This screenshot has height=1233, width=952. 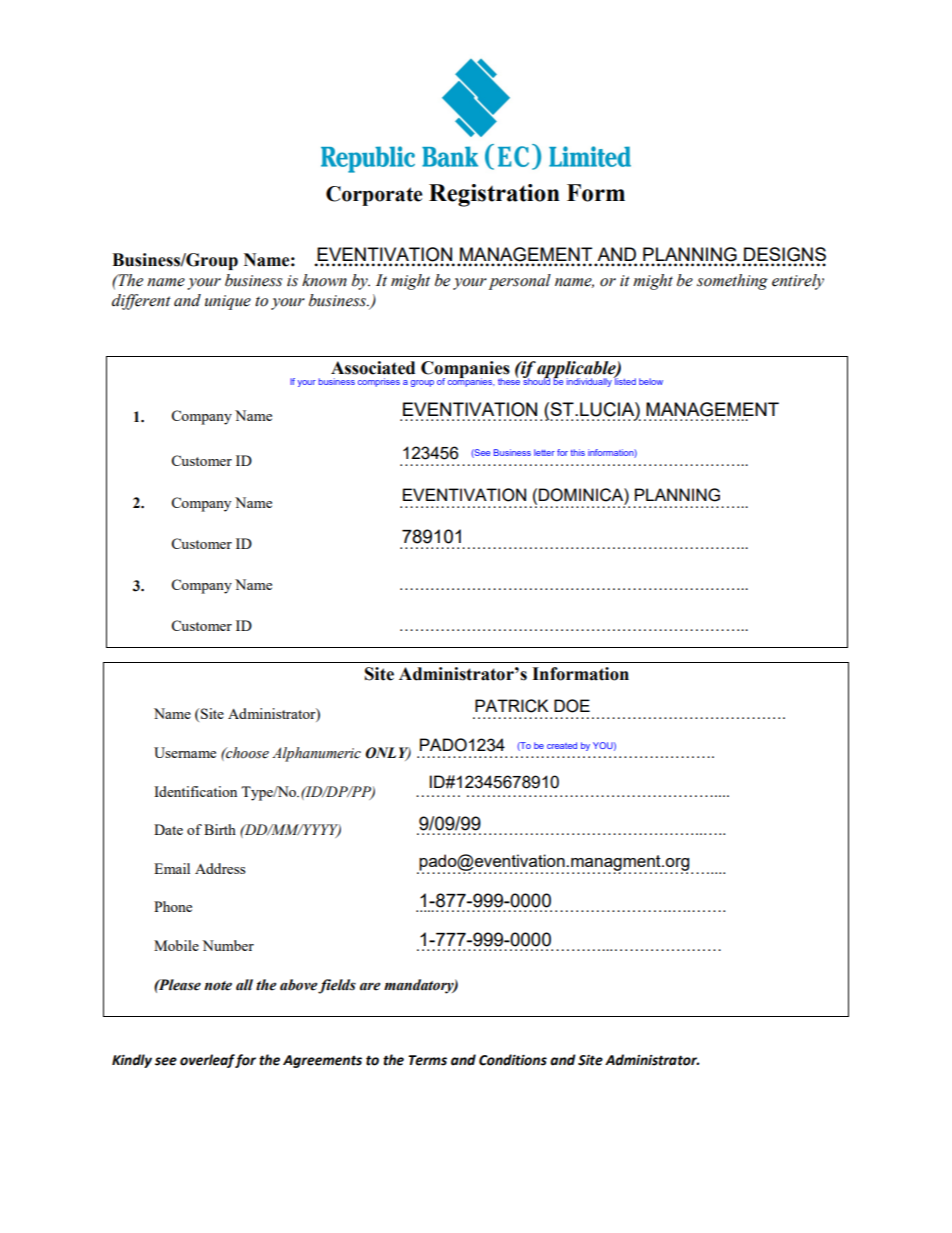 I want to click on below, so click(x=651, y=381).
